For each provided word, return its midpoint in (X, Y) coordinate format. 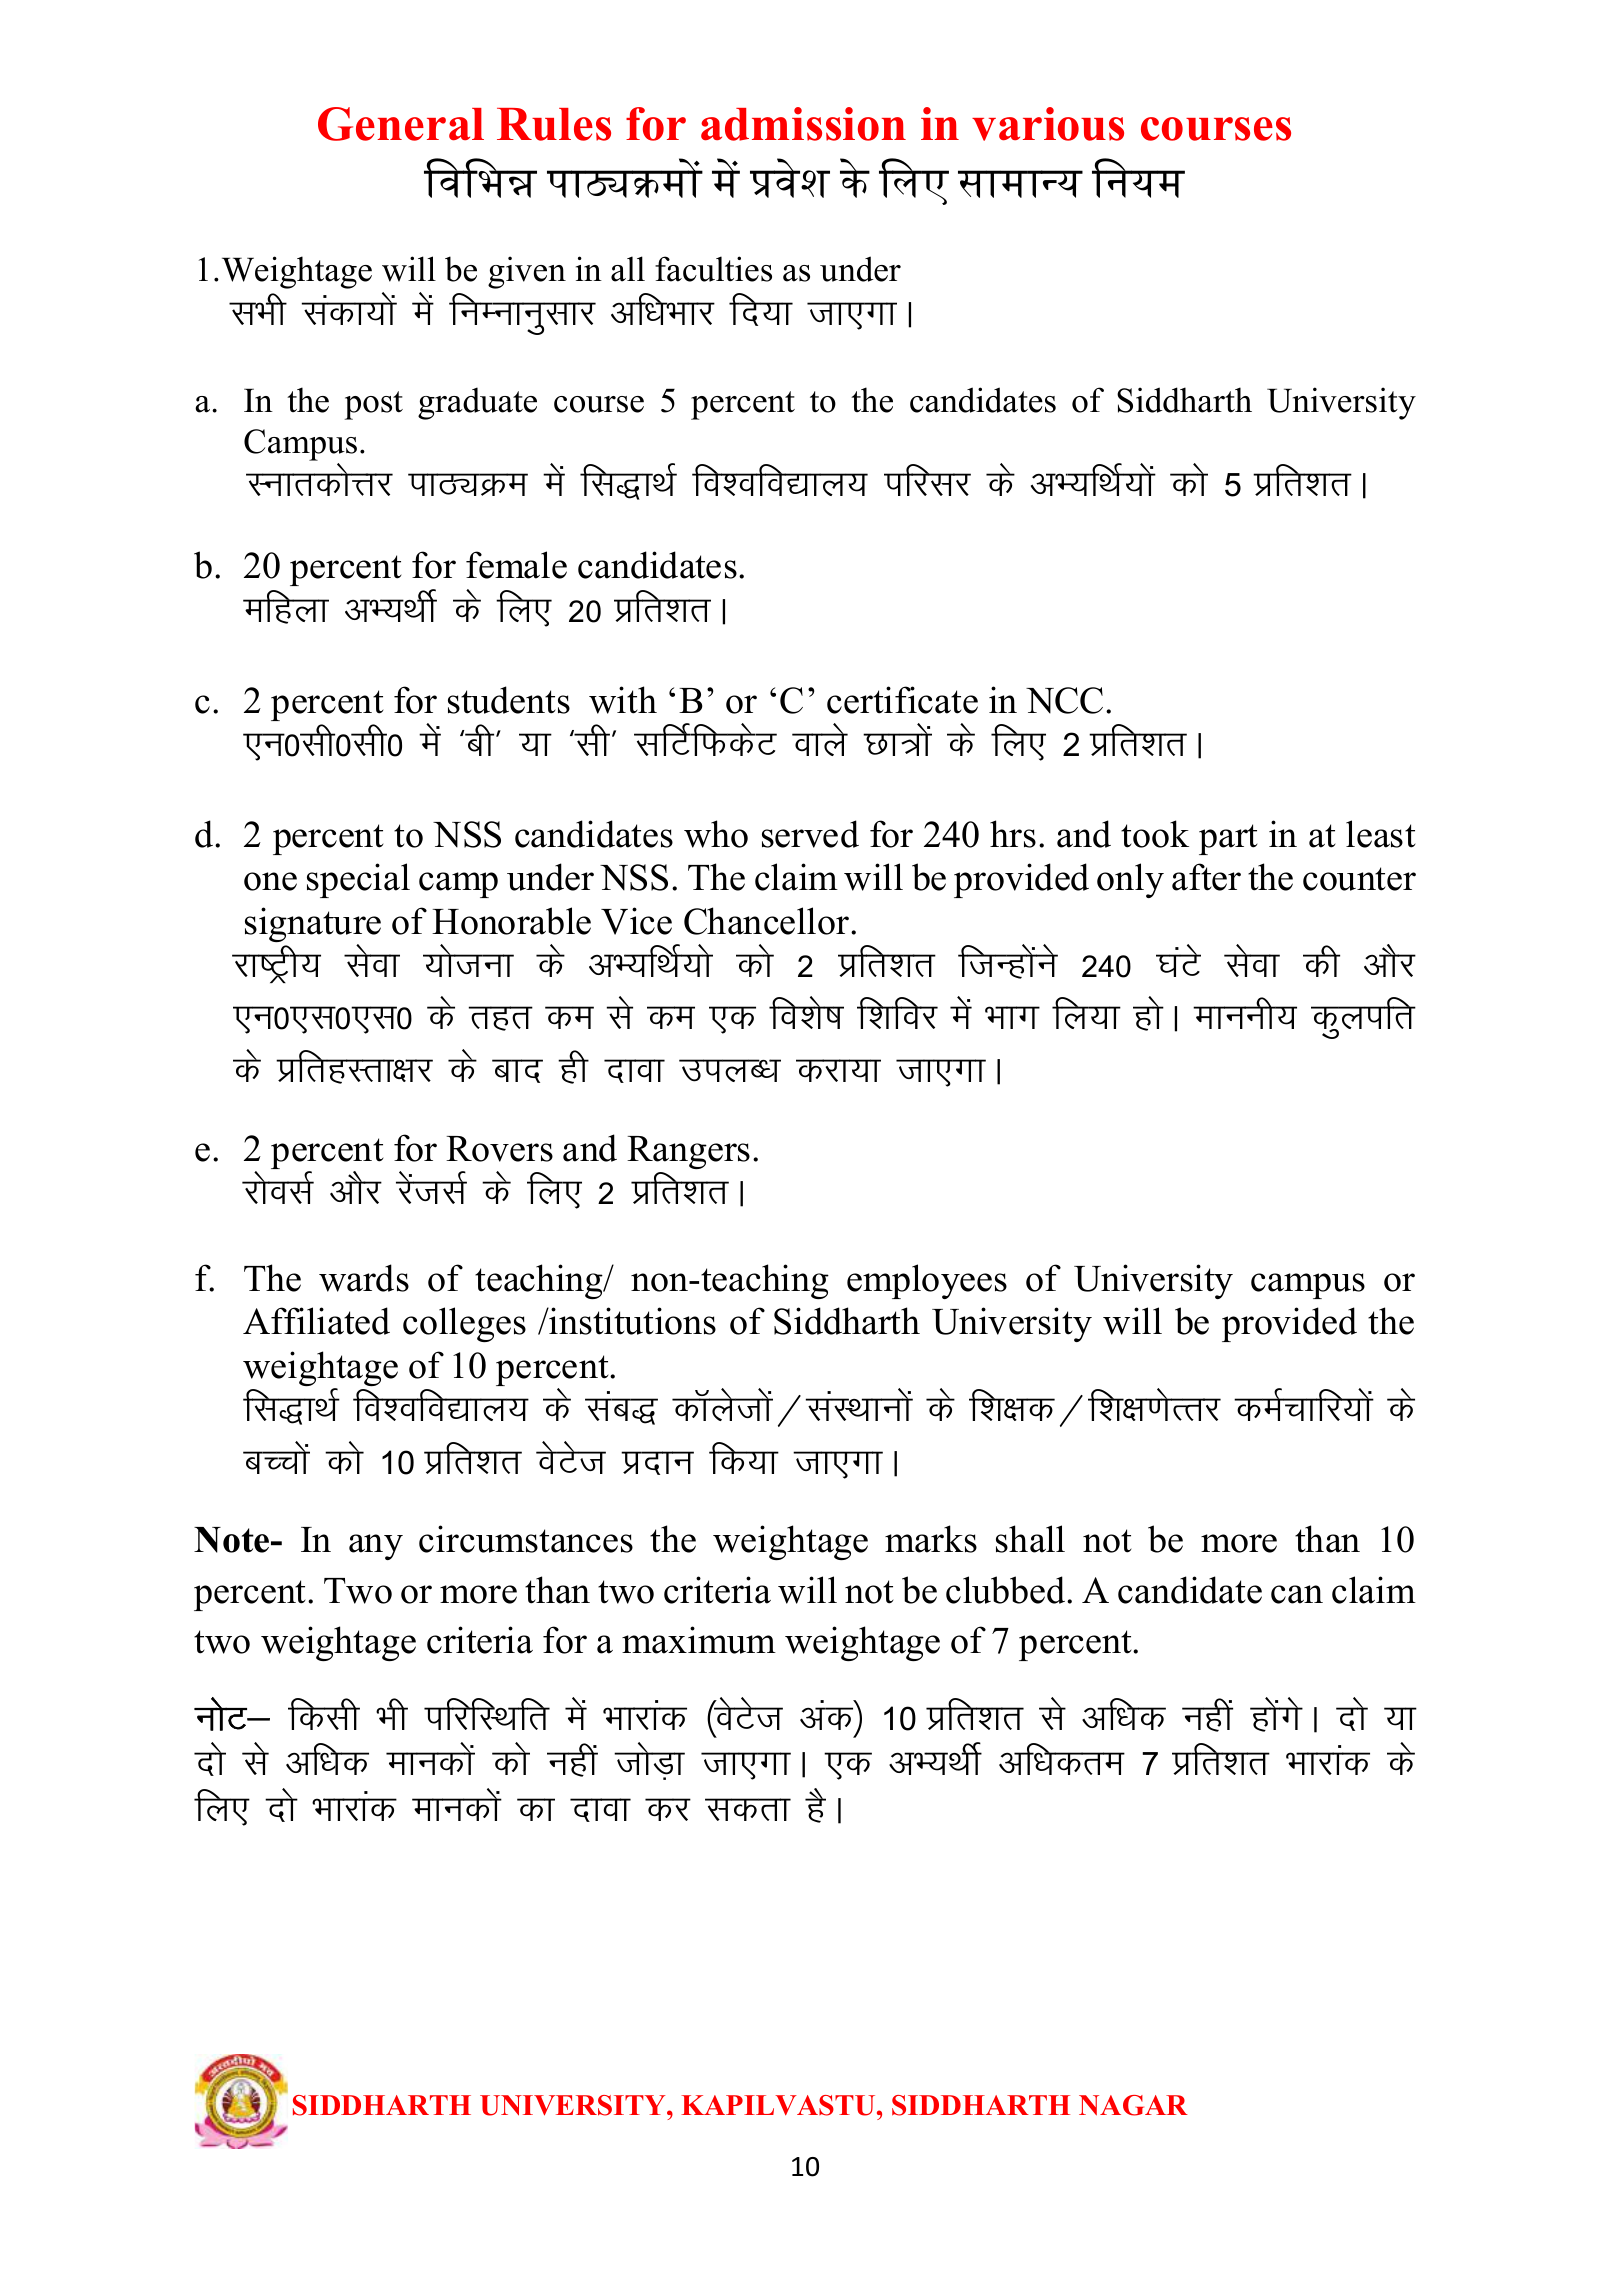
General (401, 124)
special (358, 880)
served (810, 834)
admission (803, 124)
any (376, 1547)
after (1206, 877)
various (1048, 124)
